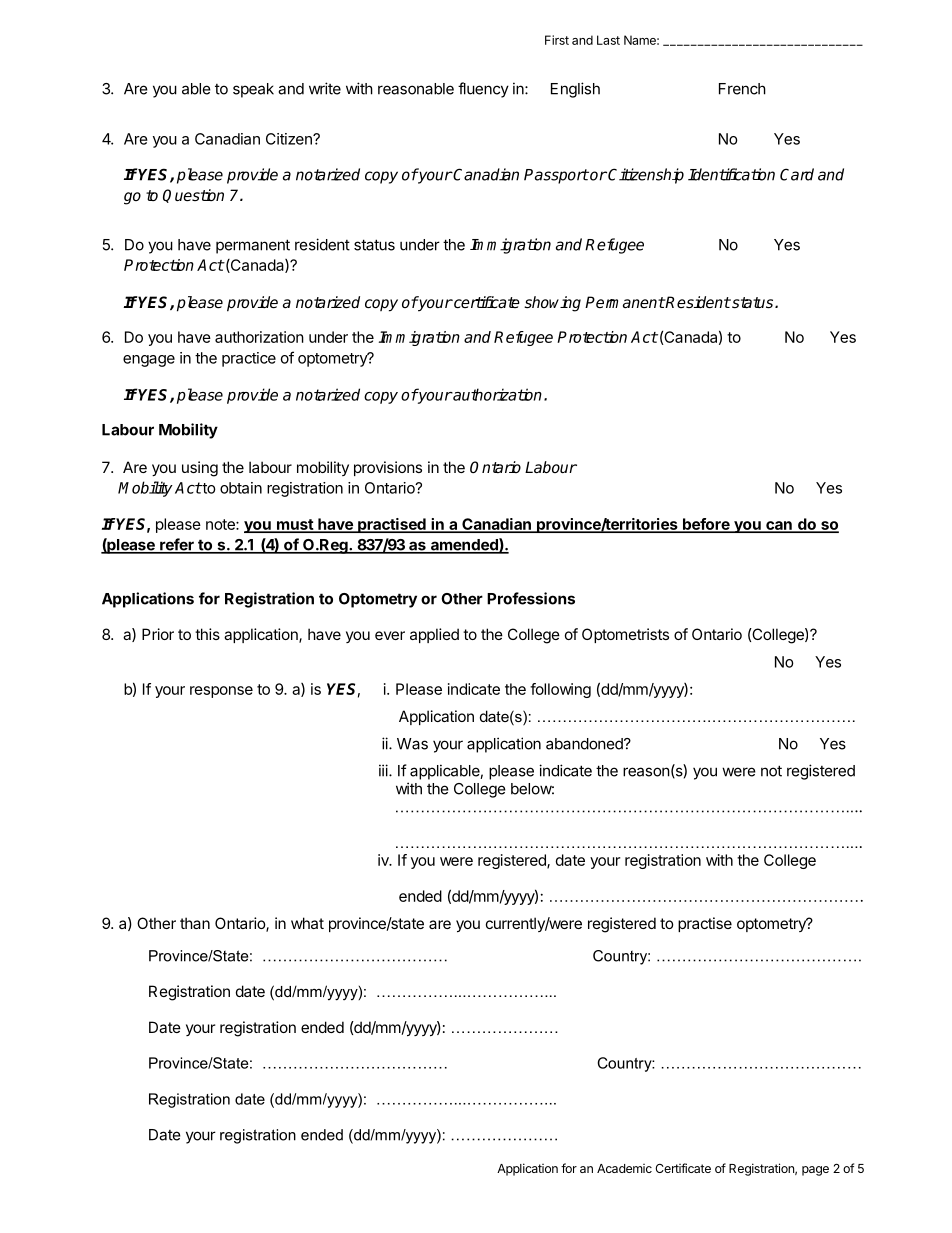 The height and width of the page is (1233, 952). What do you see at coordinates (624, 1168) in the page?
I see `Academic` at bounding box center [624, 1168].
